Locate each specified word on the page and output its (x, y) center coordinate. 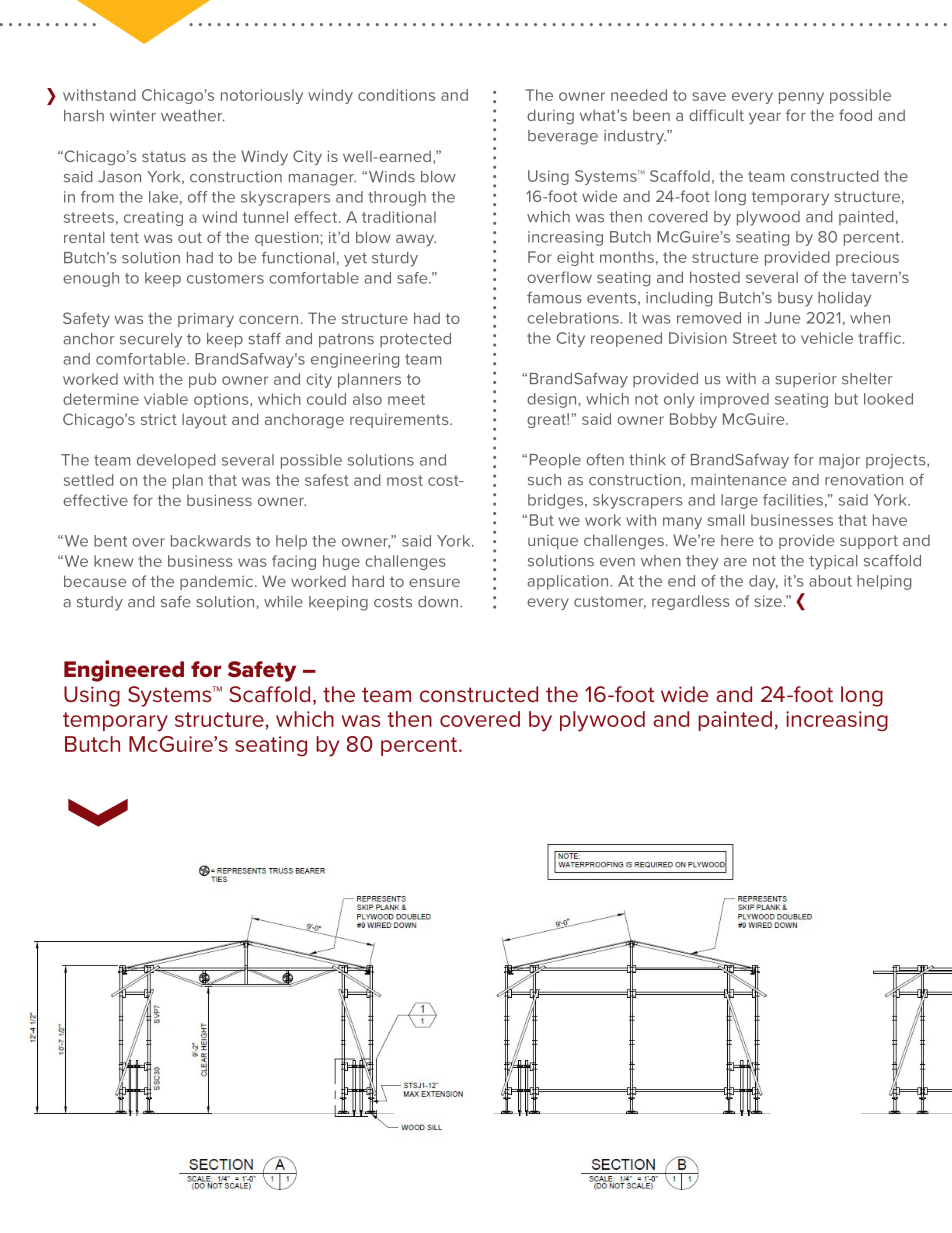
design (553, 400)
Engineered (124, 671)
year (765, 118)
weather (193, 116)
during (550, 117)
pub (202, 380)
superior (806, 380)
